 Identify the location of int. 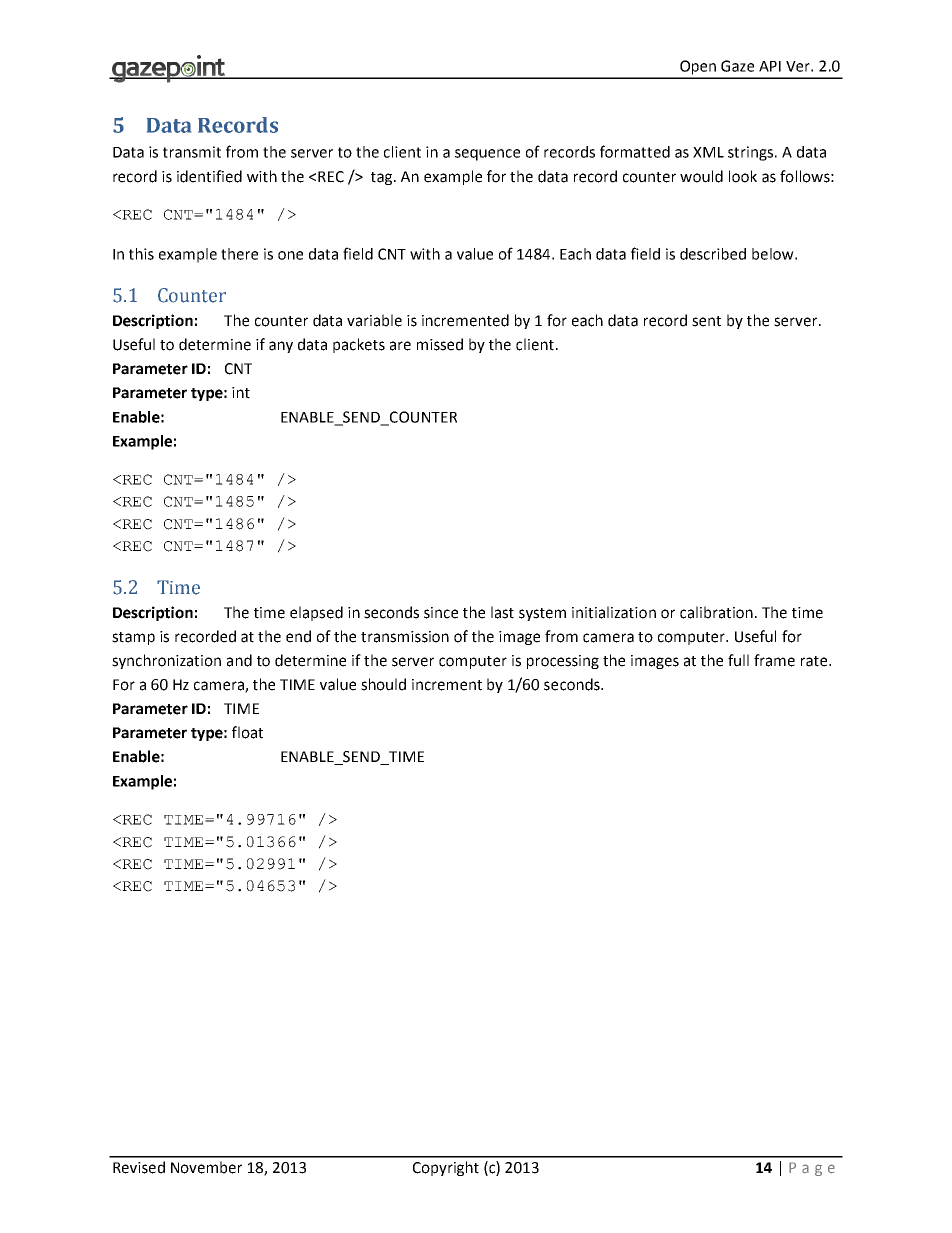
(241, 393).
